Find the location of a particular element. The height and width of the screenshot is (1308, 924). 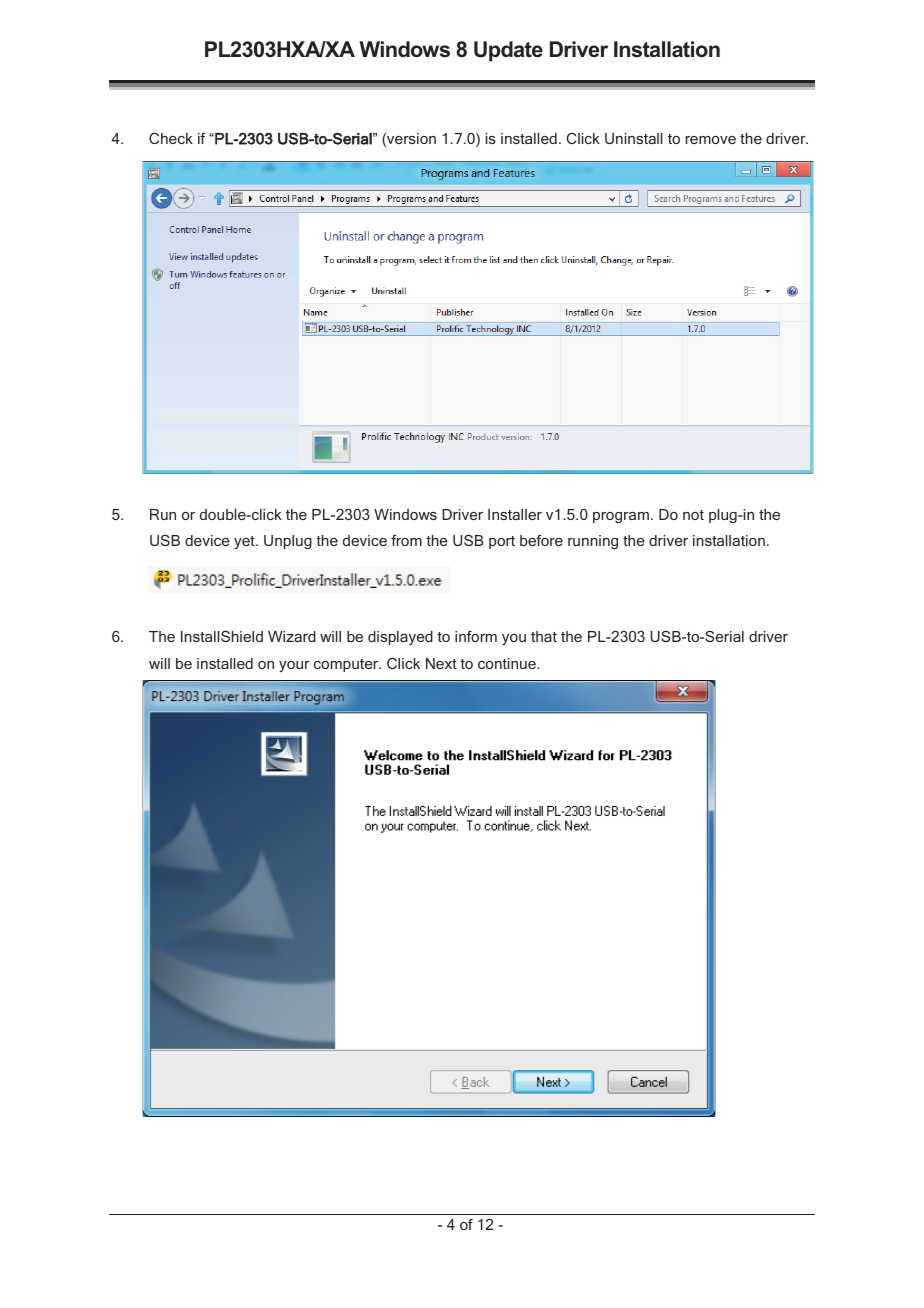

Uninstall is located at coordinates (634, 138).
